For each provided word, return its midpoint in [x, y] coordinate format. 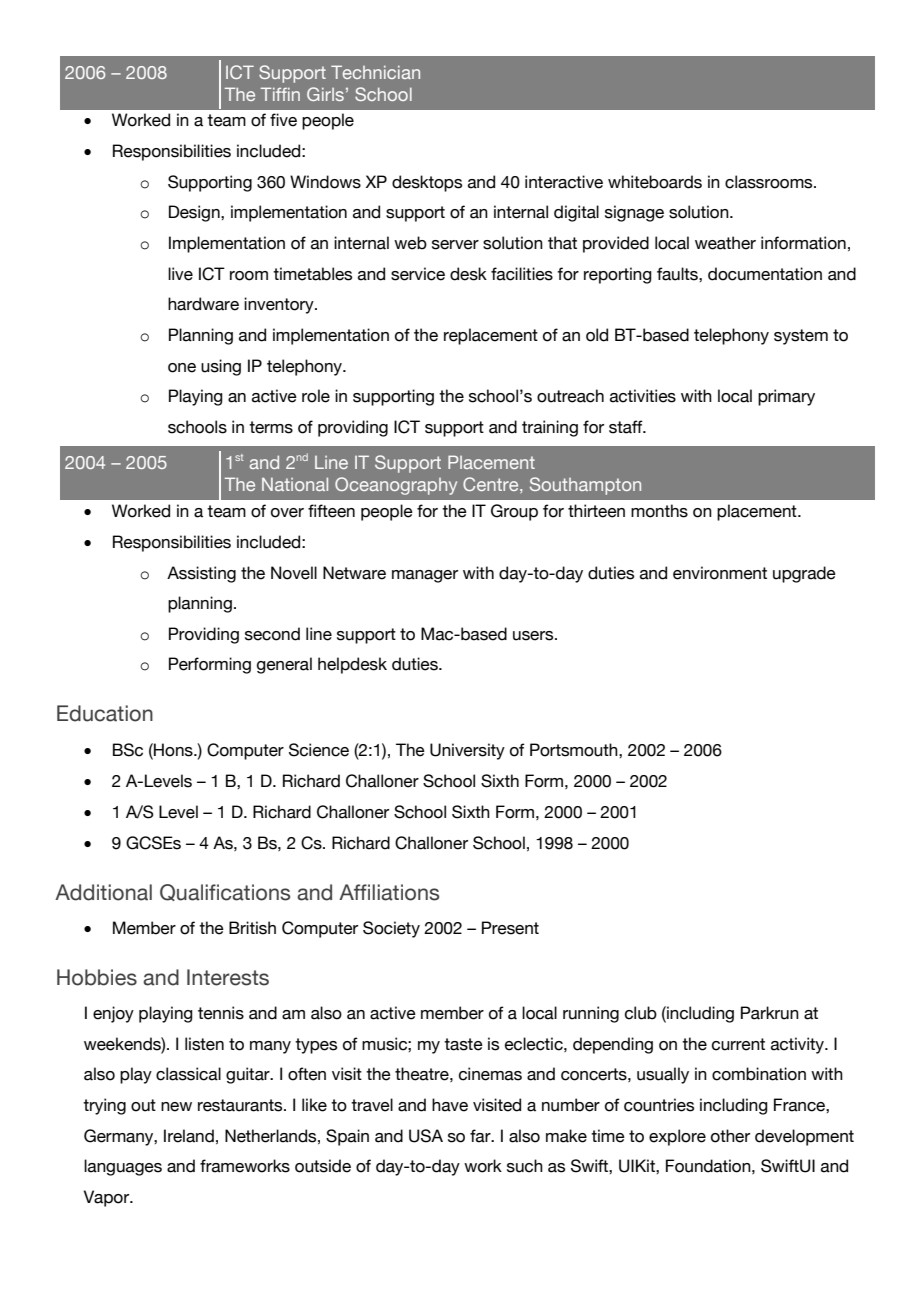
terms [271, 427]
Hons [173, 750]
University [467, 751]
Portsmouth [575, 750]
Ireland [189, 1136]
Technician [375, 72]
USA [426, 1136]
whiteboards [655, 182]
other [730, 1136]
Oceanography [396, 486]
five [283, 120]
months [659, 511]
